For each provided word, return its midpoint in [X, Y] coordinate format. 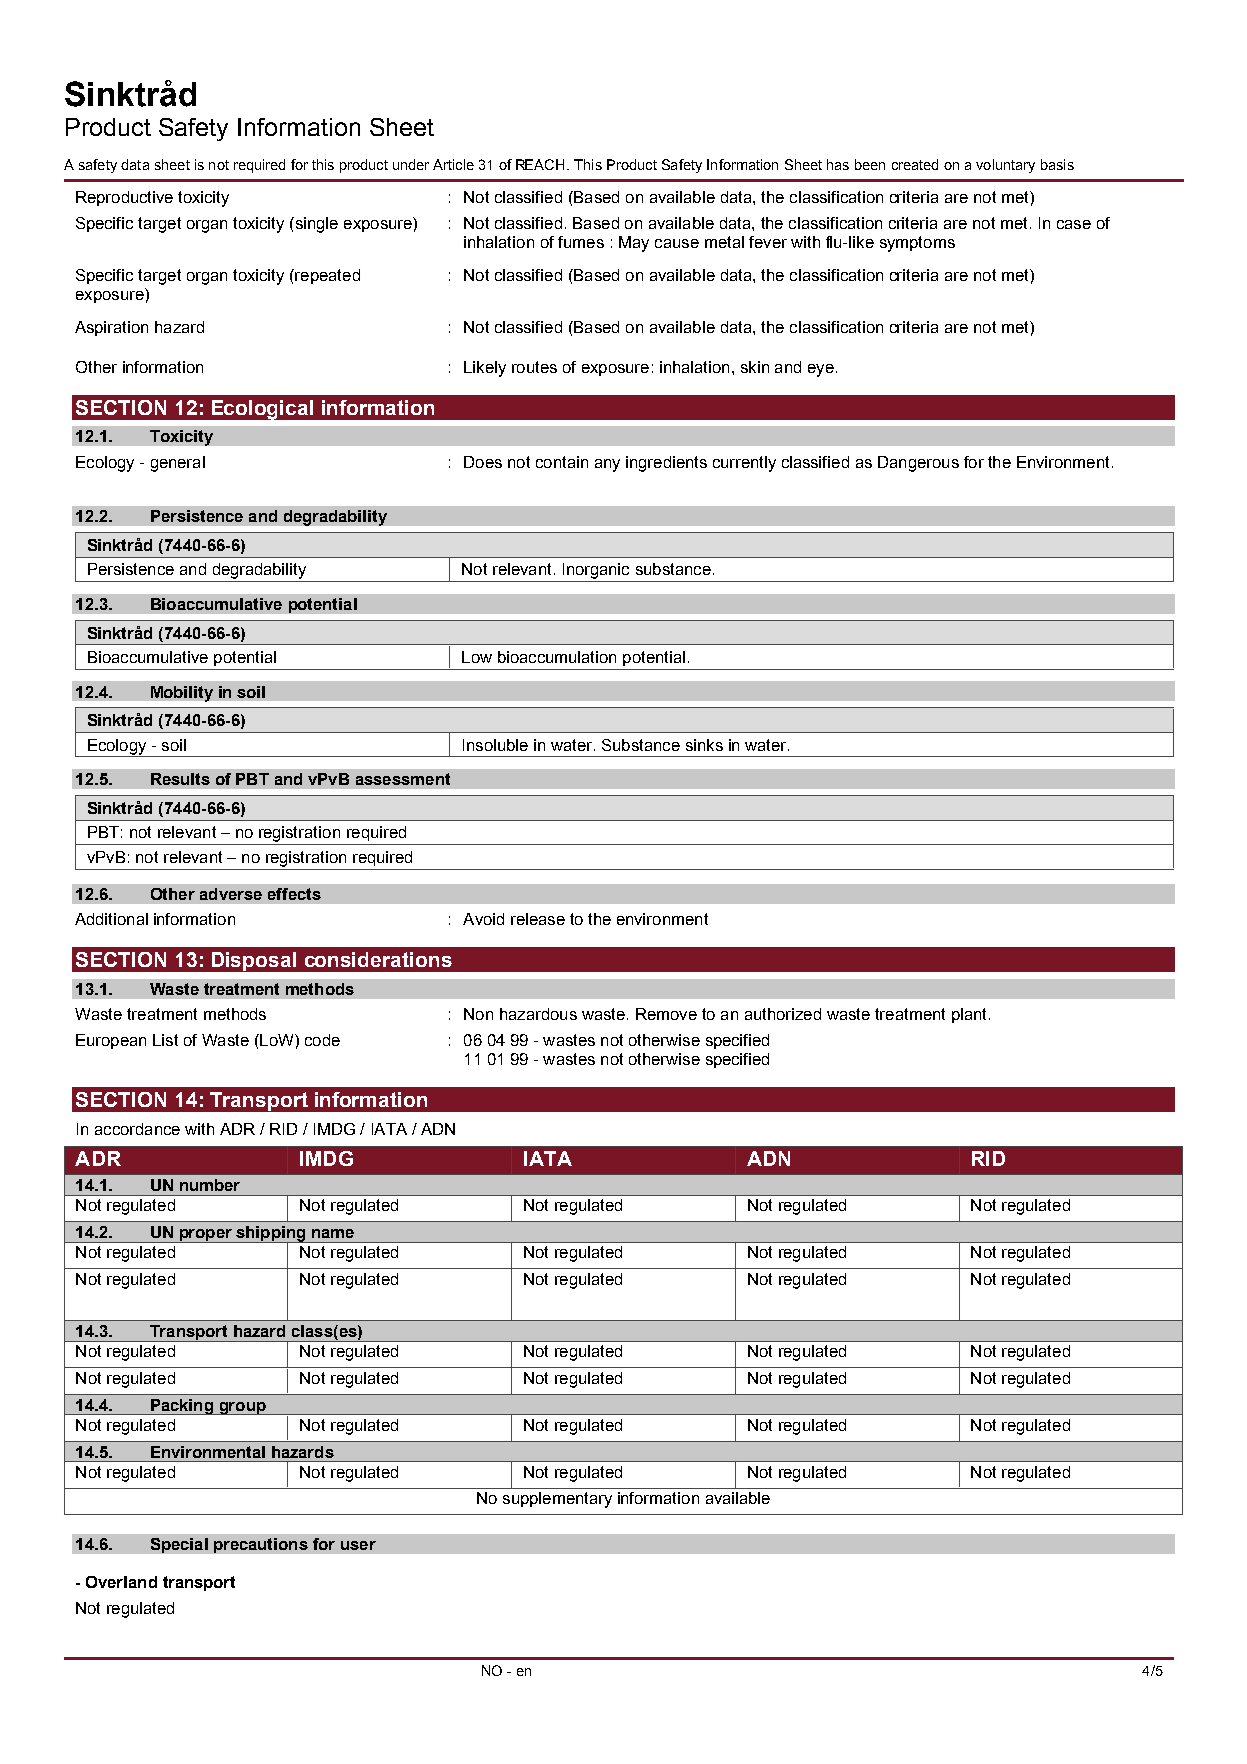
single [315, 225]
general [178, 464]
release [538, 919]
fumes [581, 242]
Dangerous [918, 464]
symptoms [917, 244]
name [333, 1233]
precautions [261, 1545]
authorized [783, 1014]
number [210, 1185]
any [607, 465]
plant [969, 1015]
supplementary [557, 1500]
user [358, 1545]
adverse [231, 894]
